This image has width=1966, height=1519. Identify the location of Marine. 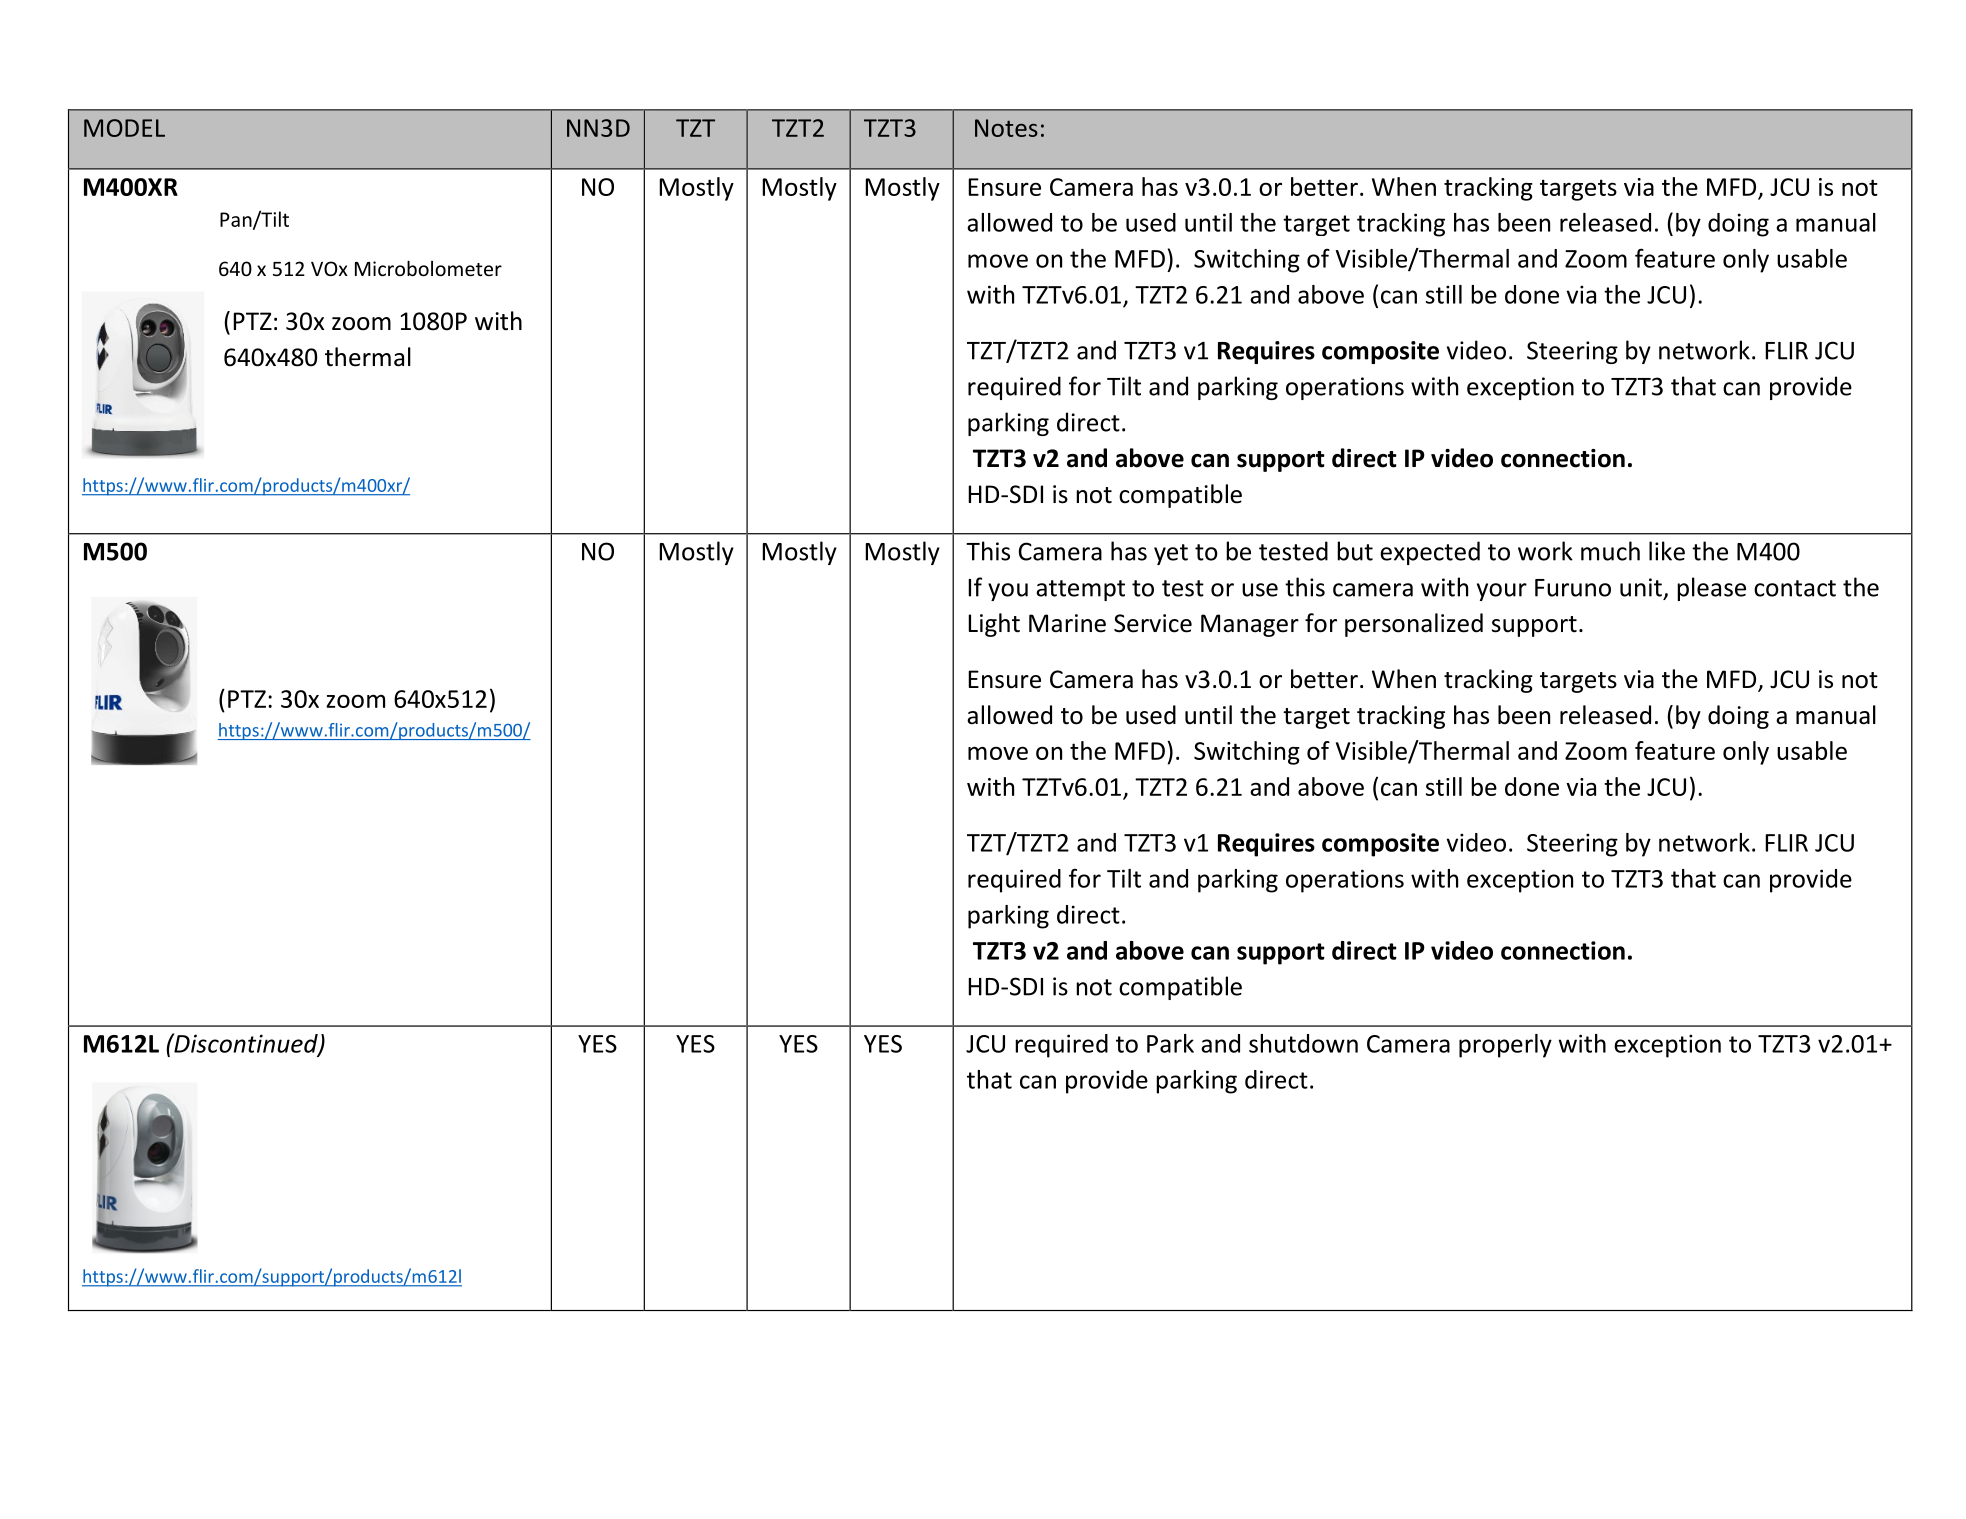
(1067, 623).
